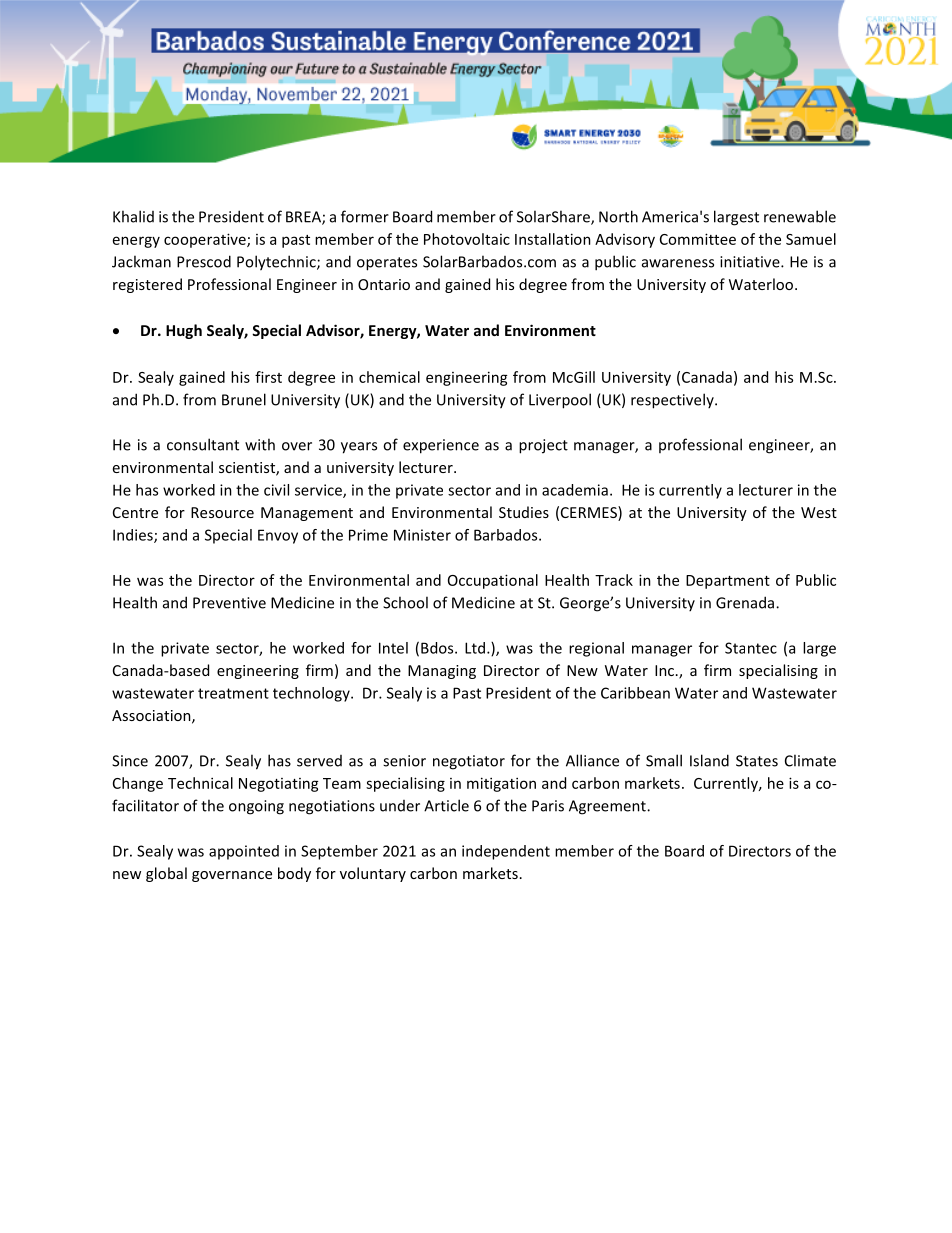 This page has width=952, height=1233. What do you see at coordinates (244, 852) in the page?
I see `appointed` at bounding box center [244, 852].
